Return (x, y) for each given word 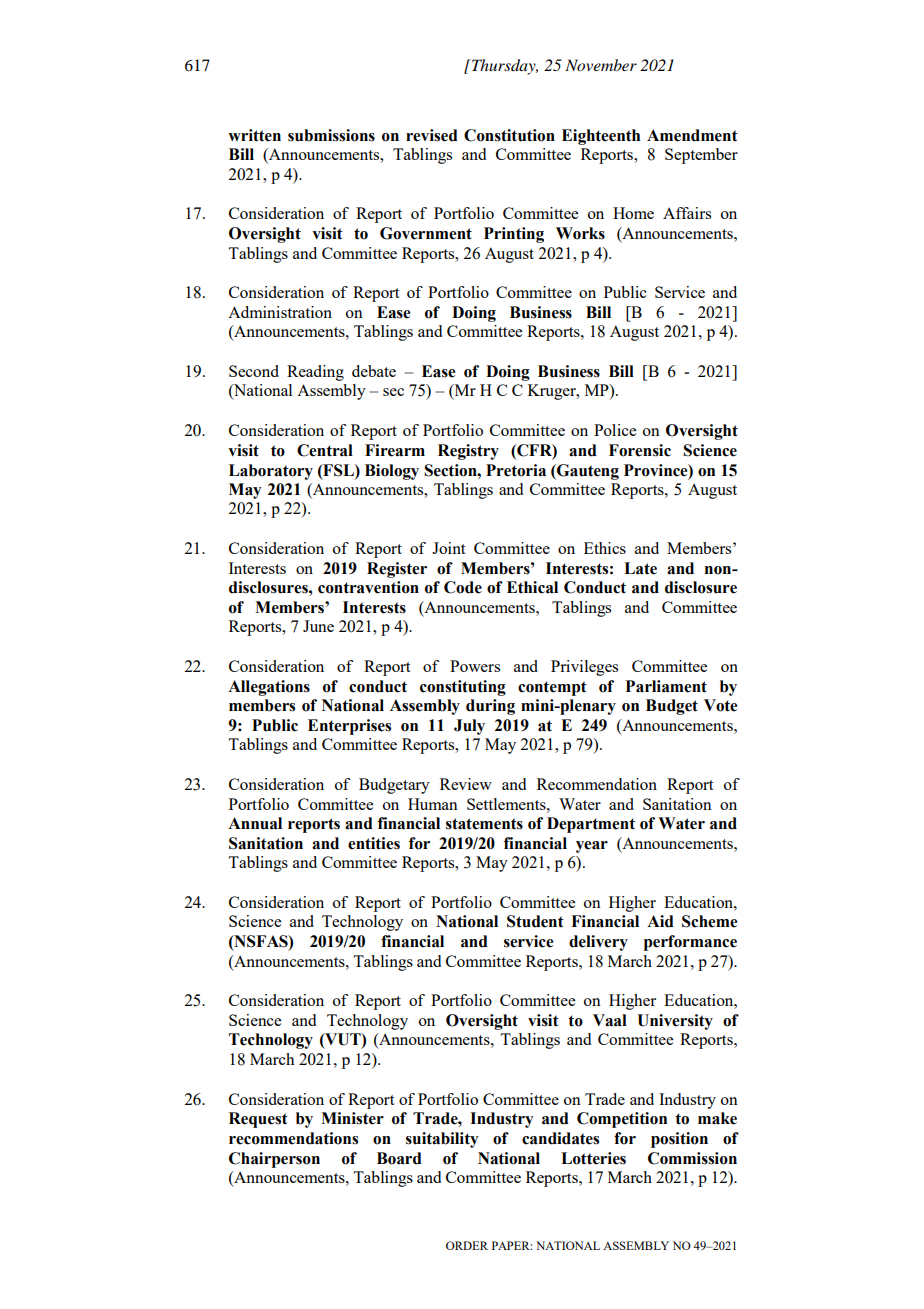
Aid (660, 921)
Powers (475, 666)
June (318, 626)
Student (535, 921)
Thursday (504, 67)
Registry (468, 452)
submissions (331, 135)
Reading (315, 373)
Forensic (640, 450)
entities (374, 843)
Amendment (692, 135)
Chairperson (274, 1160)
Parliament (666, 686)
